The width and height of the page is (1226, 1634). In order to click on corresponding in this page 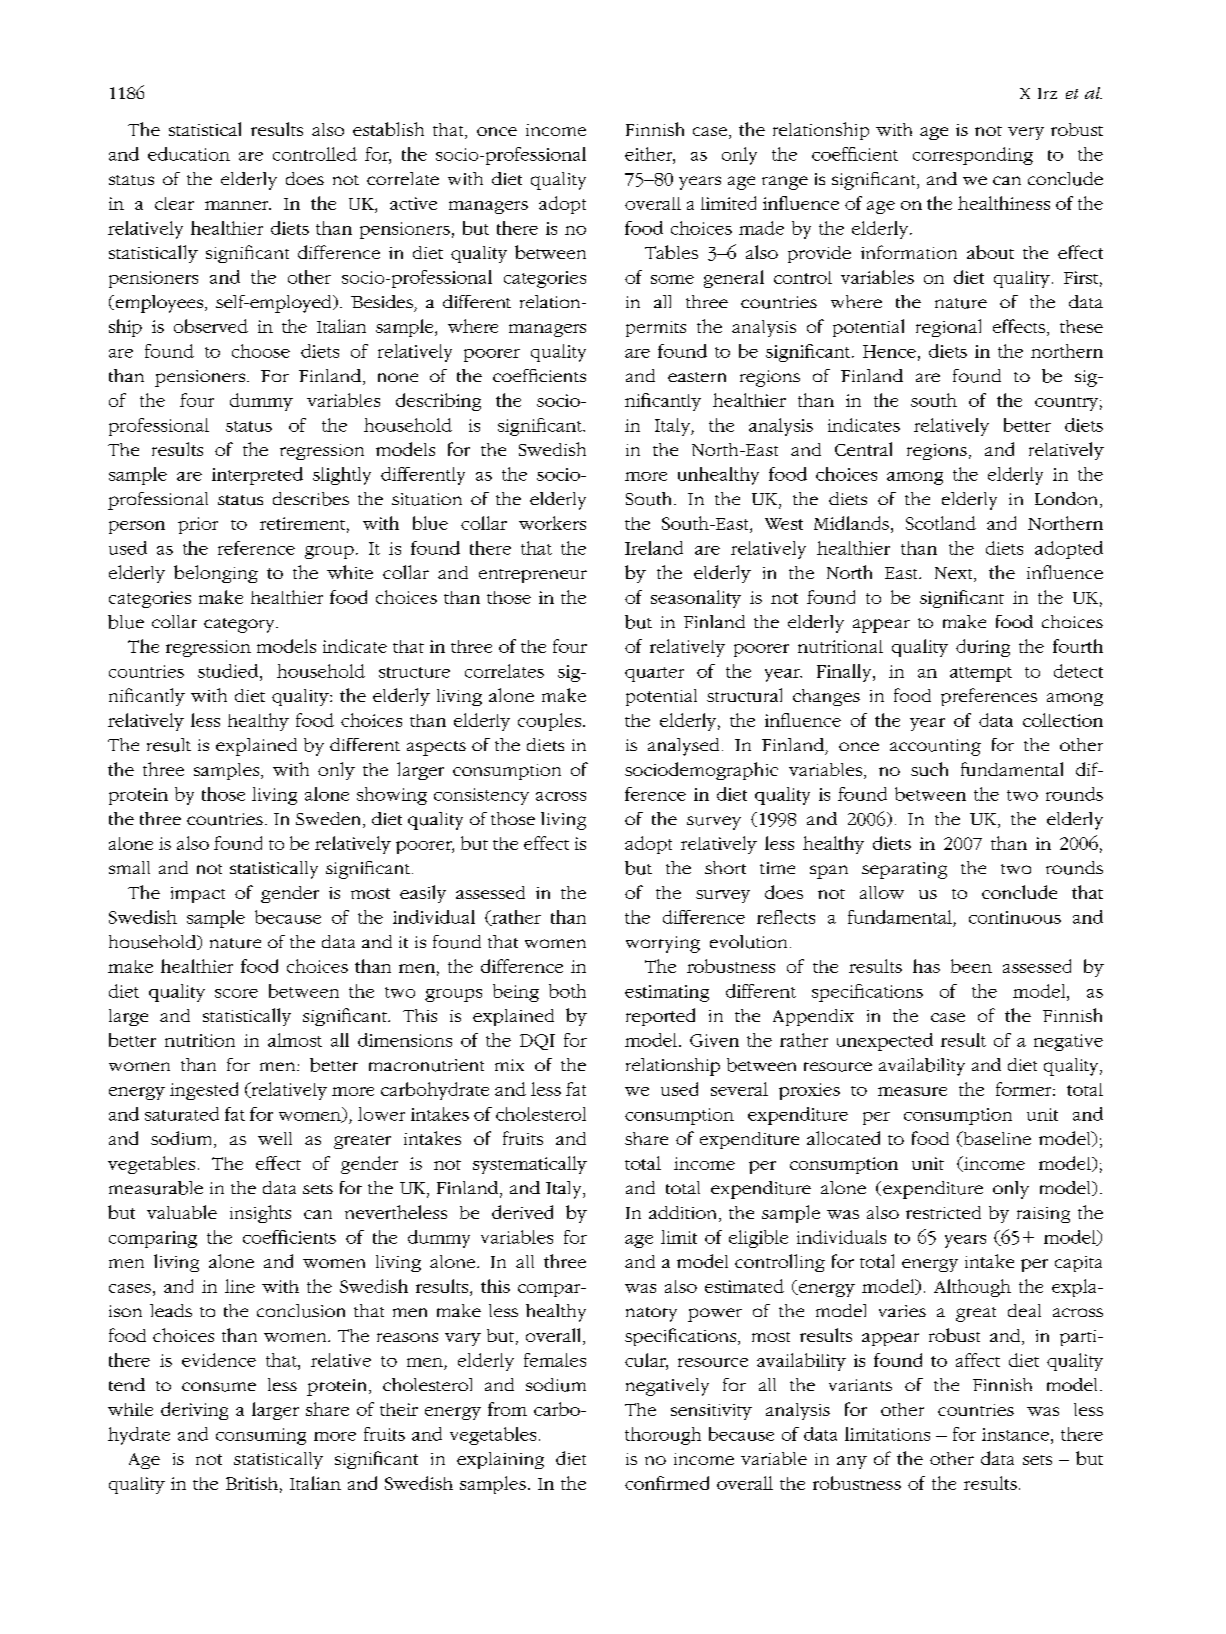, I will do `click(973, 156)`.
